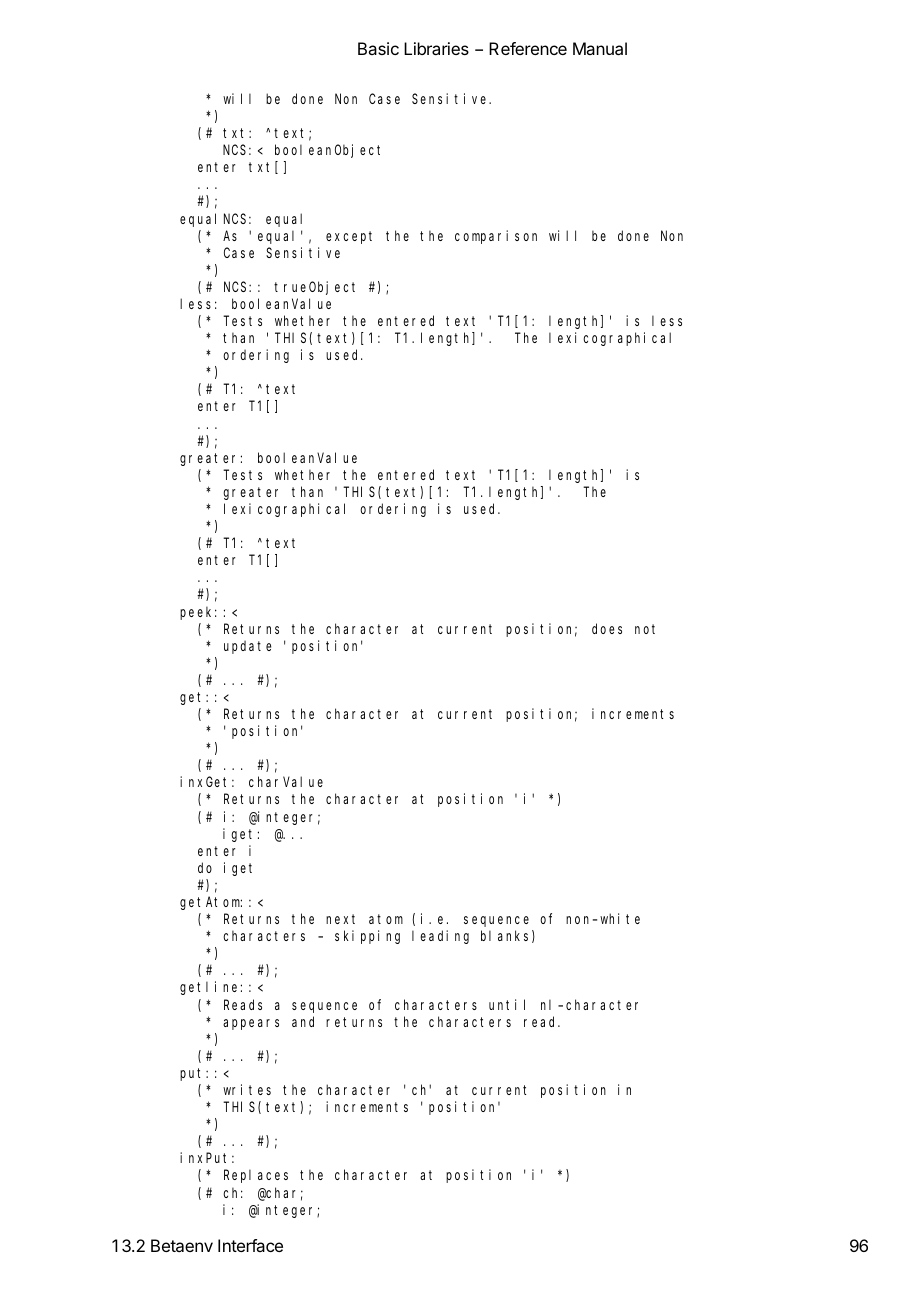 The image size is (924, 1308). What do you see at coordinates (436, 48) in the screenshot?
I see `Libraries` at bounding box center [436, 48].
